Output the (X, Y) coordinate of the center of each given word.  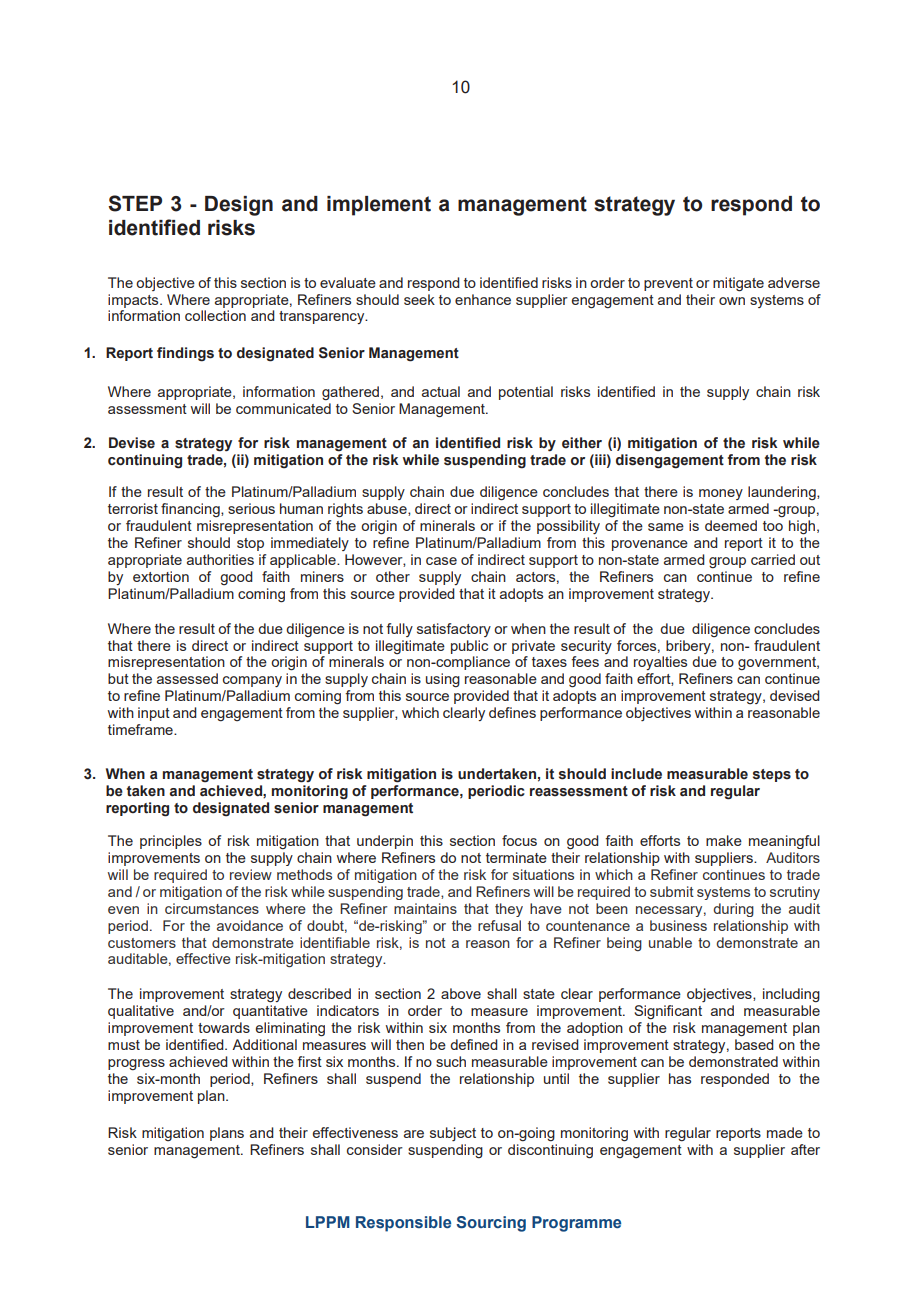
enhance (483, 299)
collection (215, 315)
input (154, 714)
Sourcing (491, 1224)
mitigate (738, 284)
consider (375, 1149)
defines (512, 712)
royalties (660, 663)
